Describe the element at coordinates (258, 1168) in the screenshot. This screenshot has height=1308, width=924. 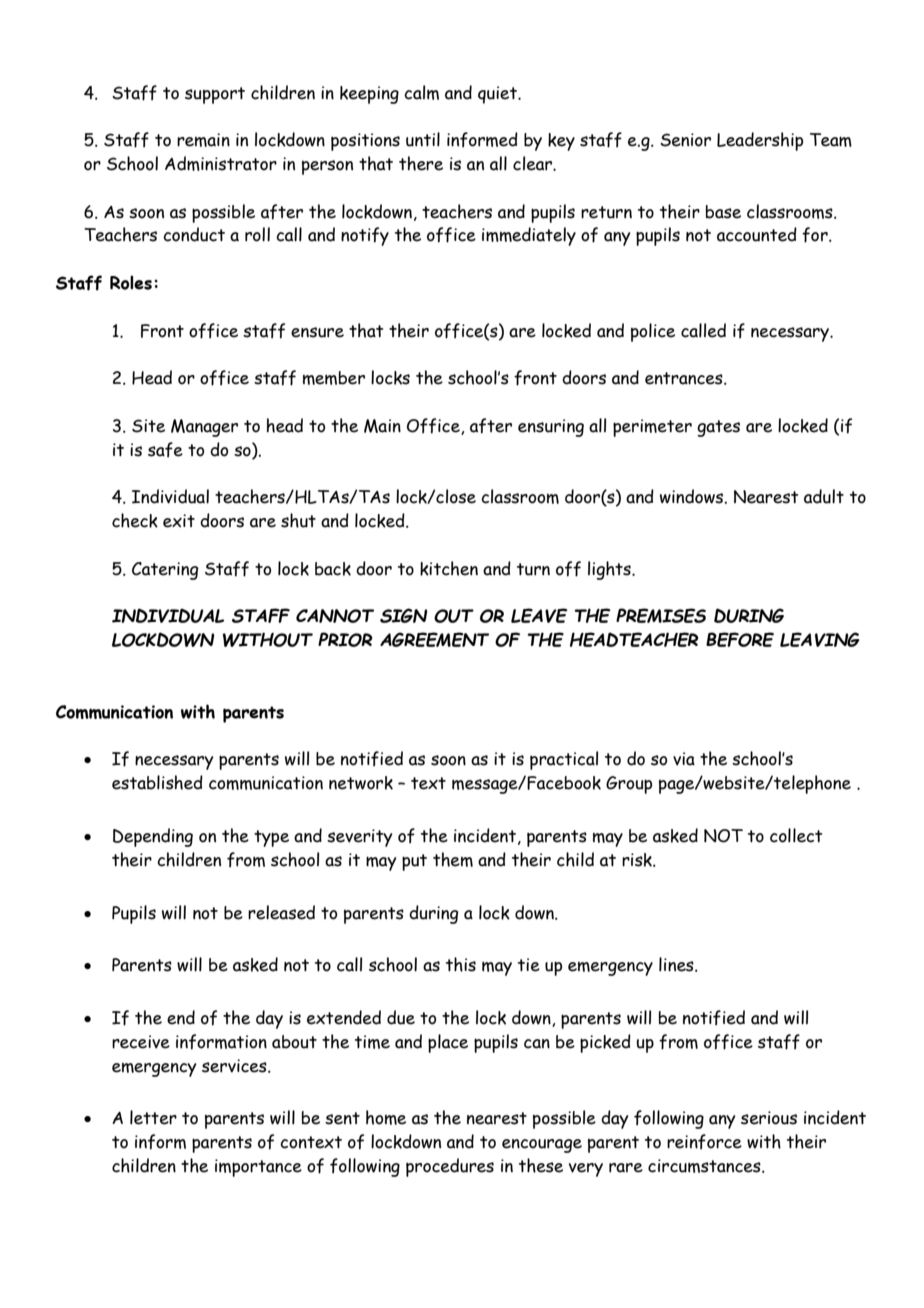
I see `importance` at that location.
